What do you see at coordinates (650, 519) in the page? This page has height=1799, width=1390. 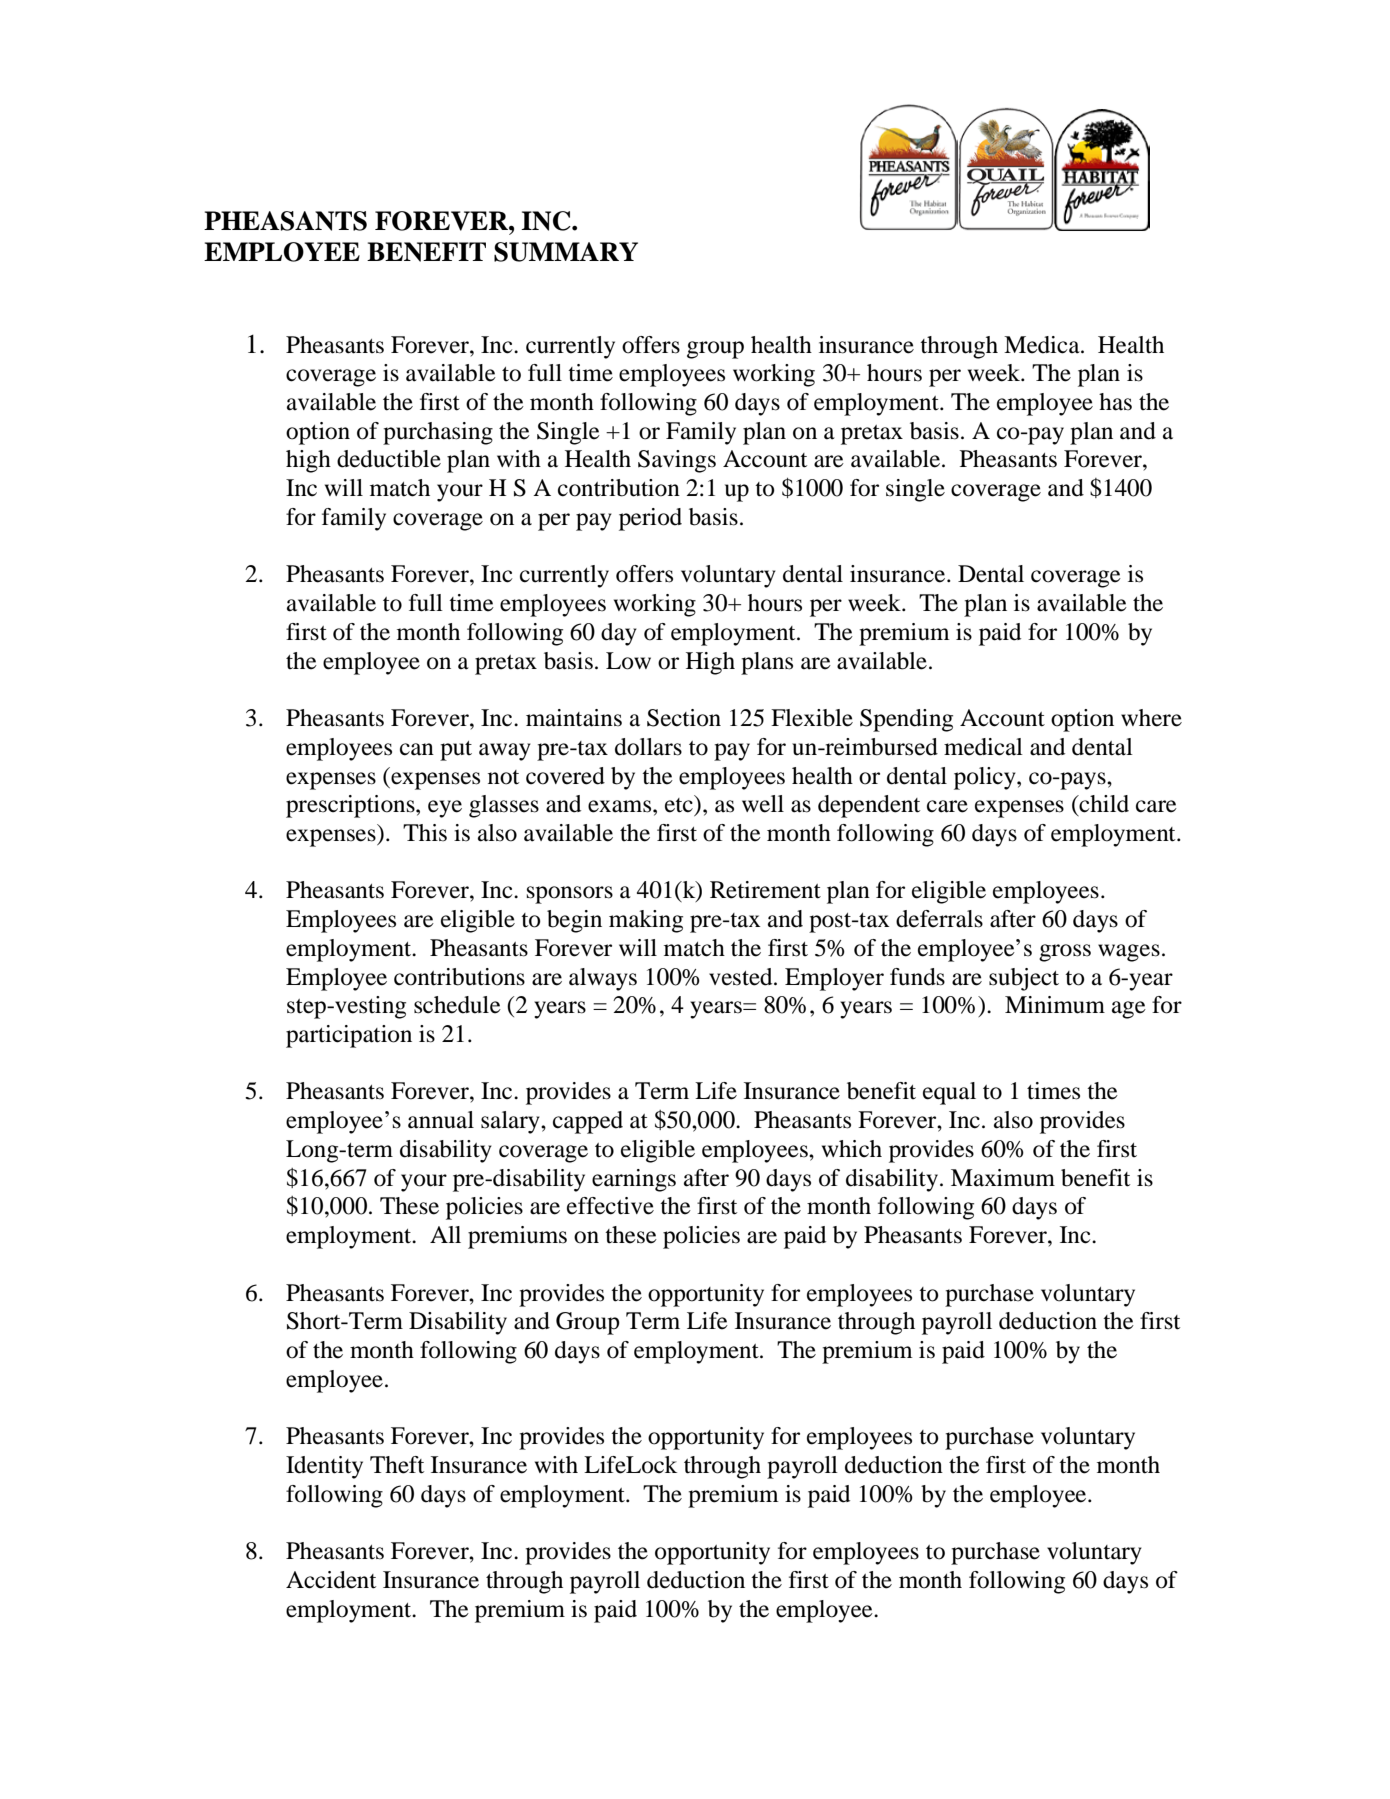 I see `period` at bounding box center [650, 519].
